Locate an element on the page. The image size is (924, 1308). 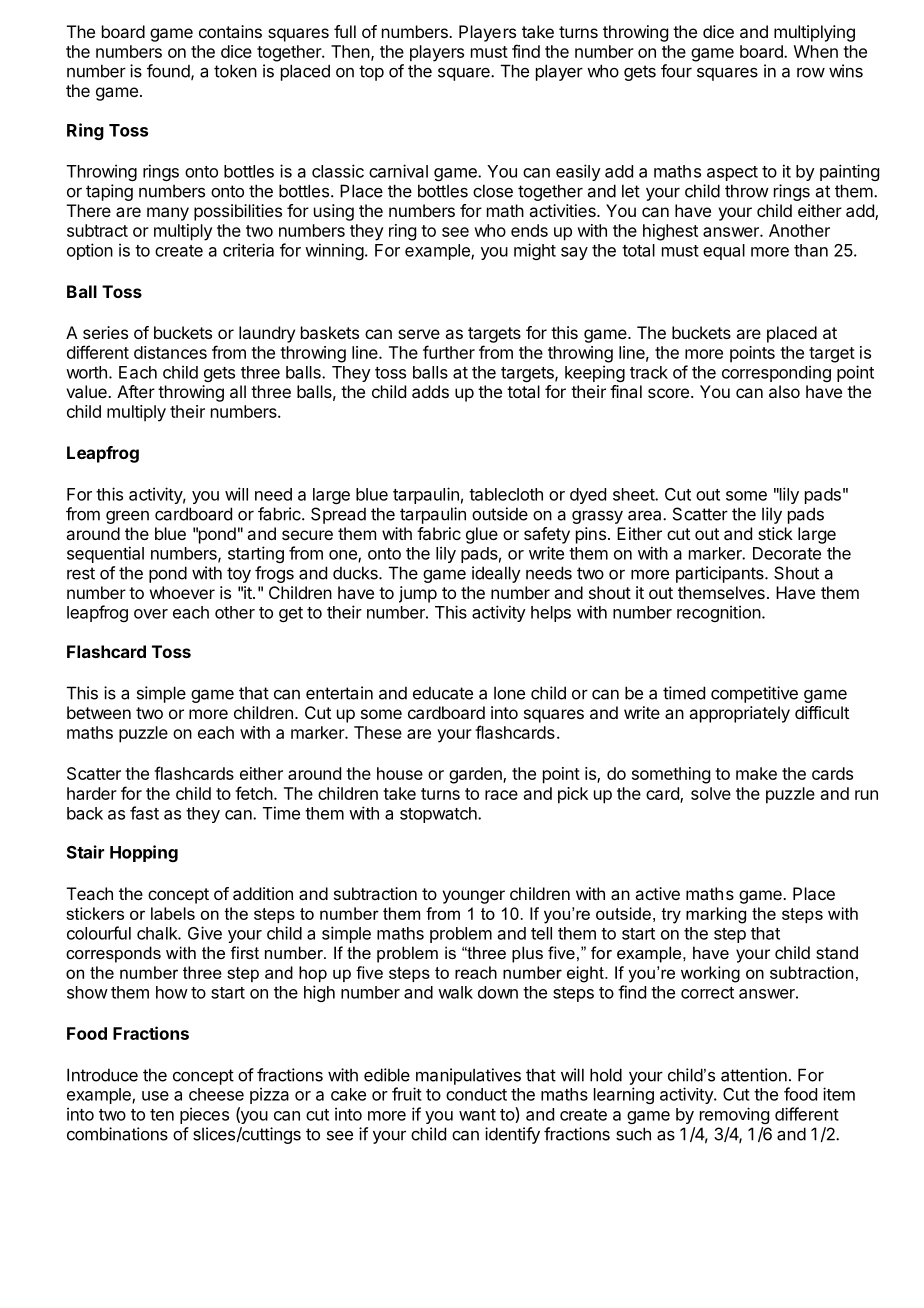
Decorate is located at coordinates (787, 553).
